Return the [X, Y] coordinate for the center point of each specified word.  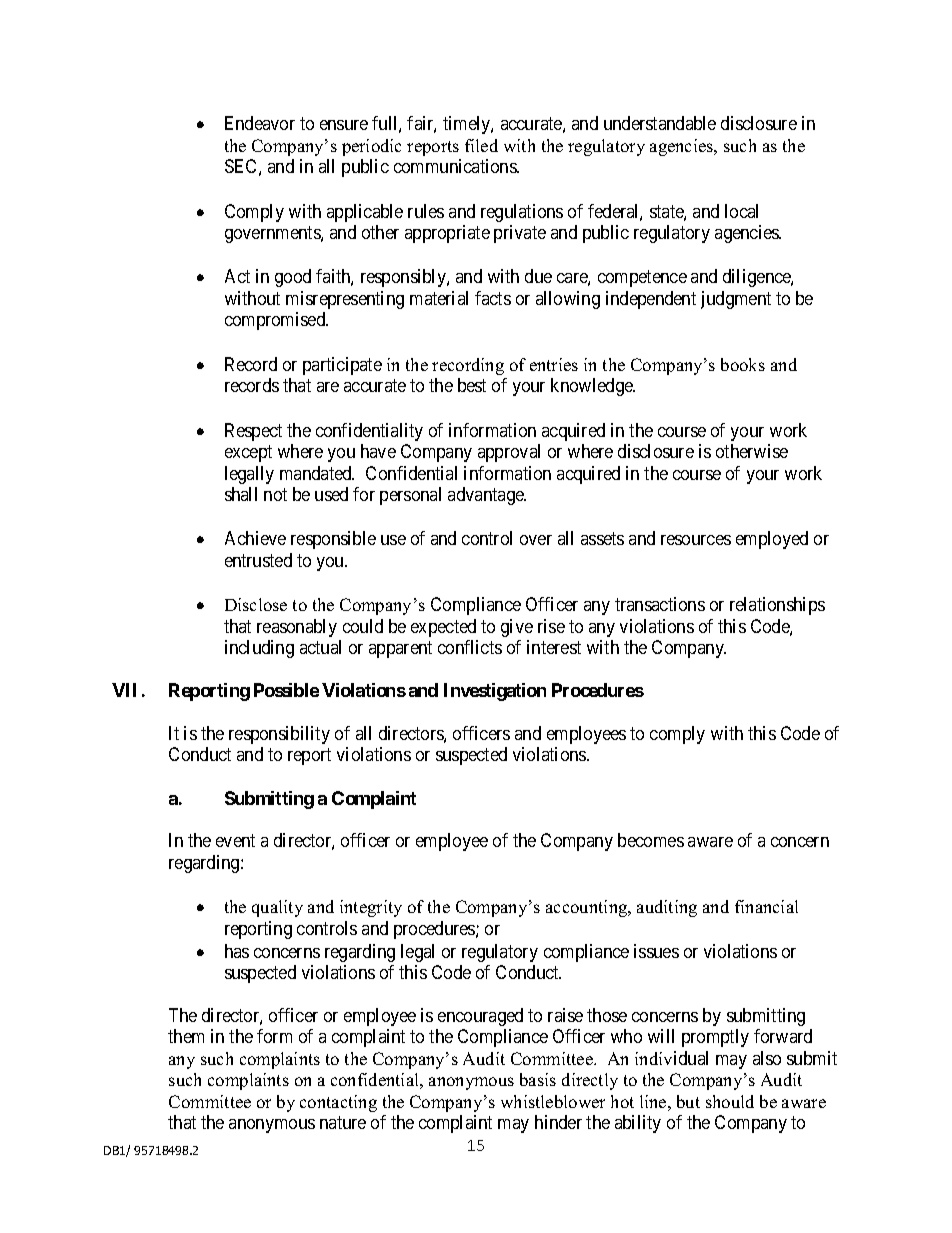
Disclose [256, 604]
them [186, 1036]
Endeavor [260, 123]
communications [456, 166]
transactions [660, 604]
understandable [660, 123]
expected [443, 628]
